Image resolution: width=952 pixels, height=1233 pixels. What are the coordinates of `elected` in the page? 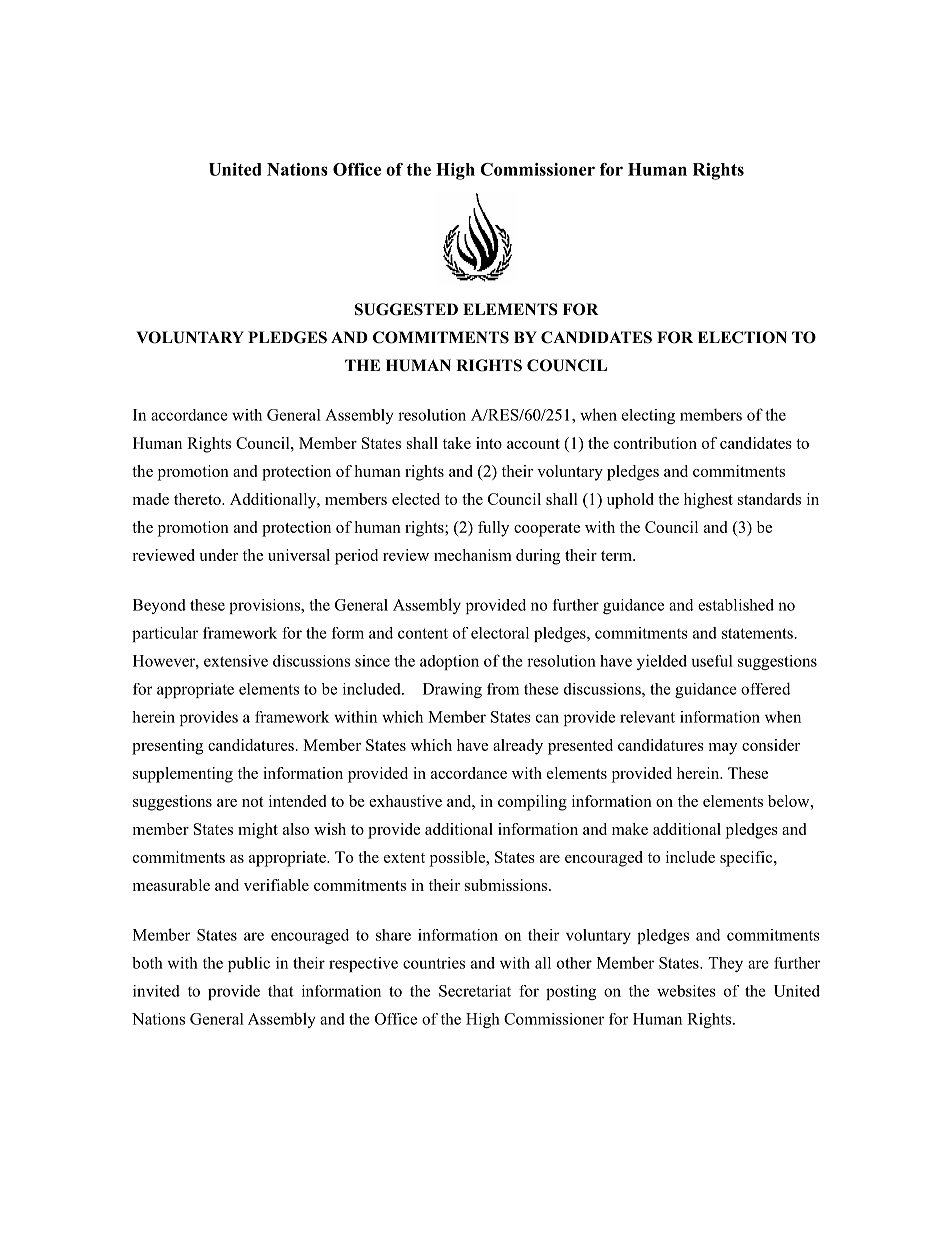 It's located at (416, 499).
